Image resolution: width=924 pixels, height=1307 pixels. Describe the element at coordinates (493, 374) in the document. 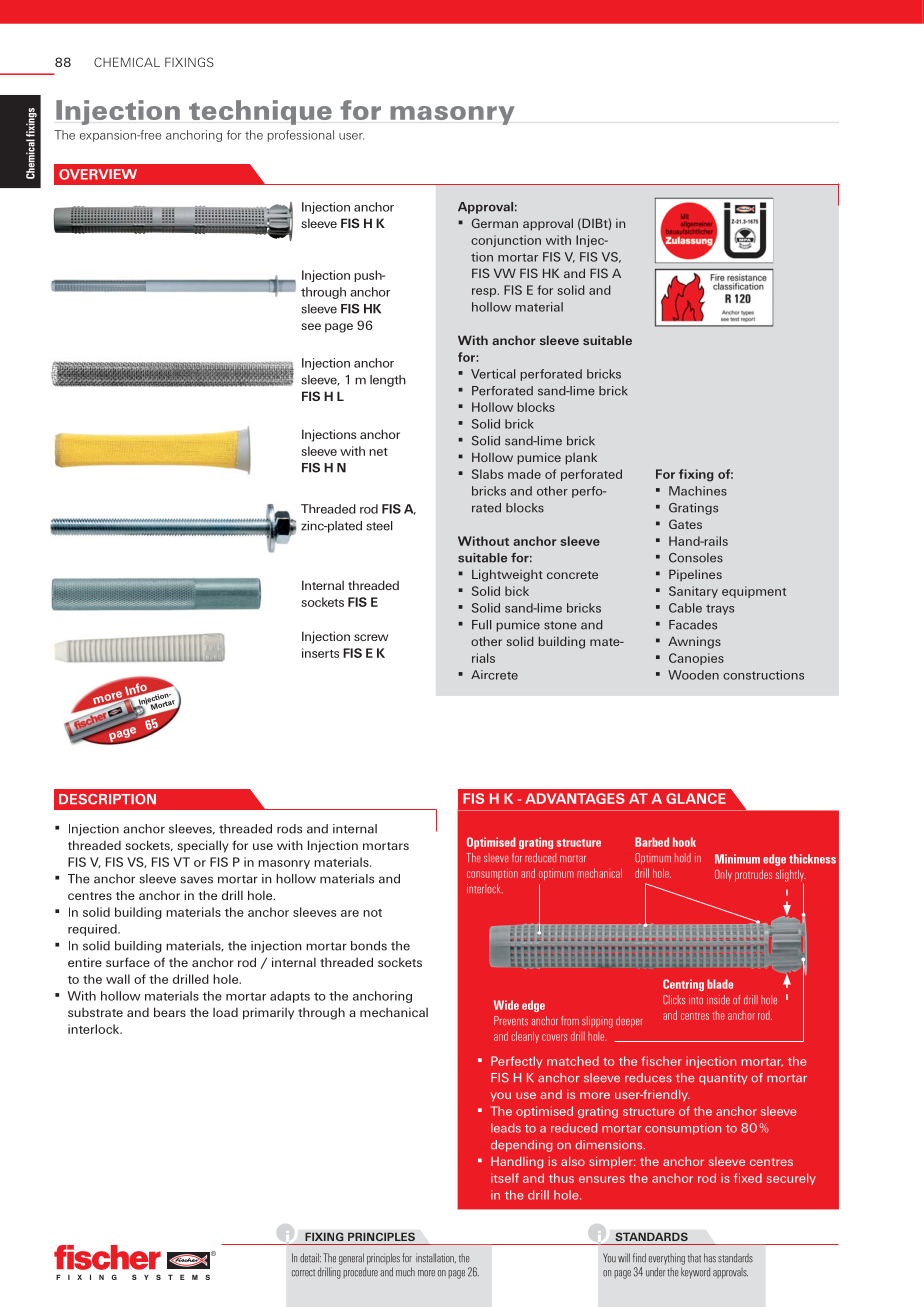

I see `Vertical` at that location.
